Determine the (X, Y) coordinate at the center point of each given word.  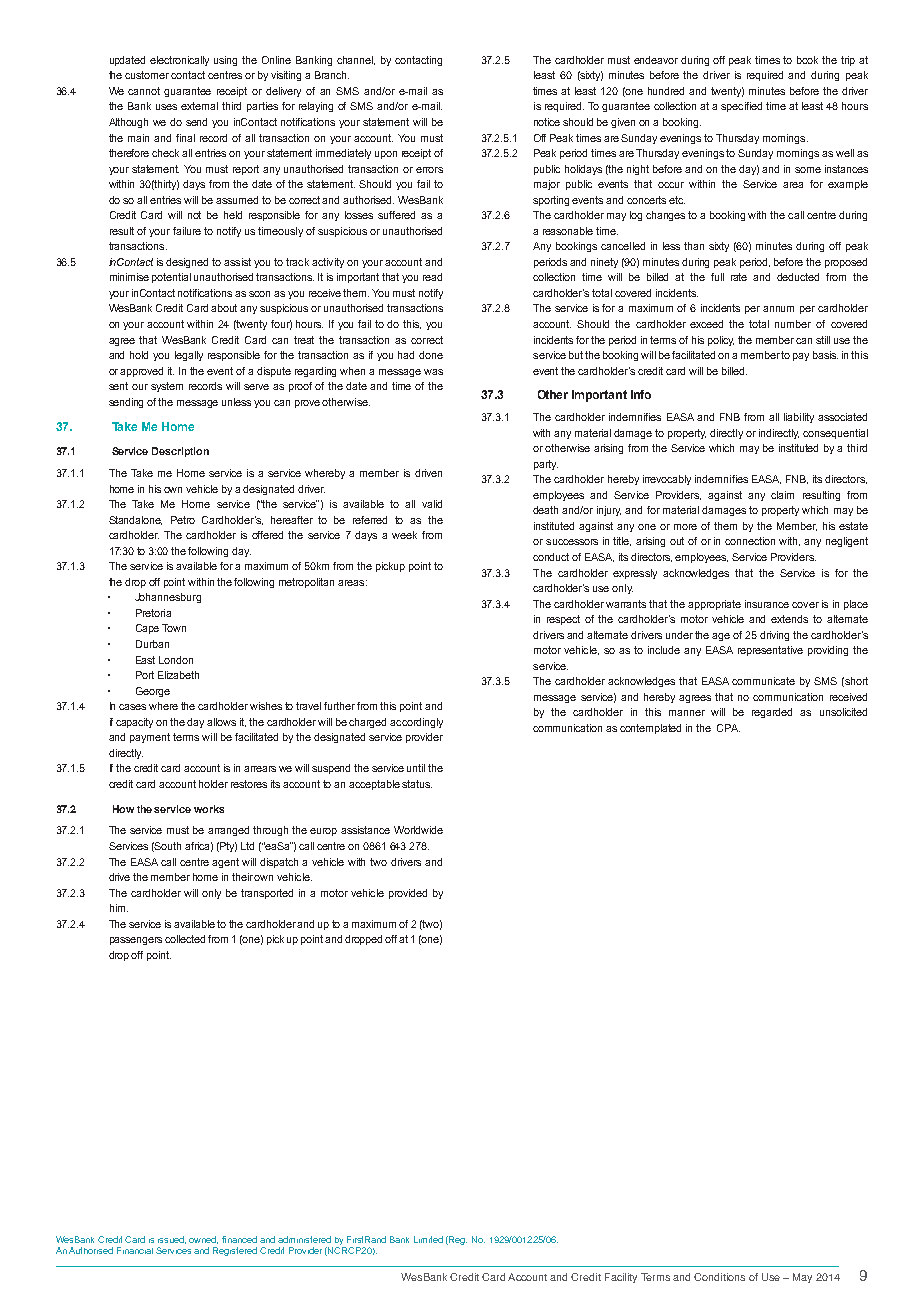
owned (203, 1240)
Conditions (719, 1277)
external (199, 106)
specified (741, 107)
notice (547, 122)
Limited (428, 1239)
